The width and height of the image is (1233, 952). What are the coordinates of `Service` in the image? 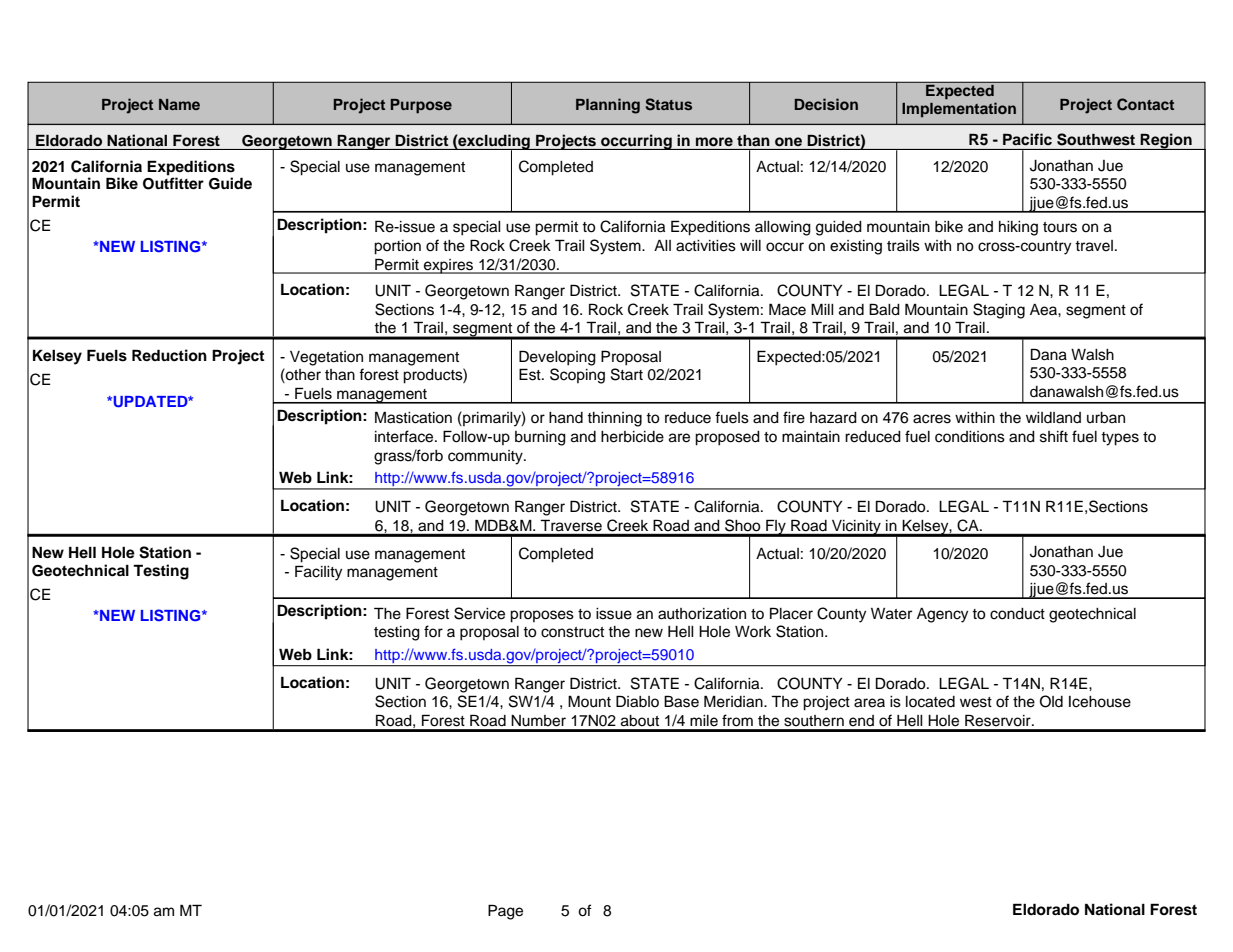 It's located at (479, 613).
